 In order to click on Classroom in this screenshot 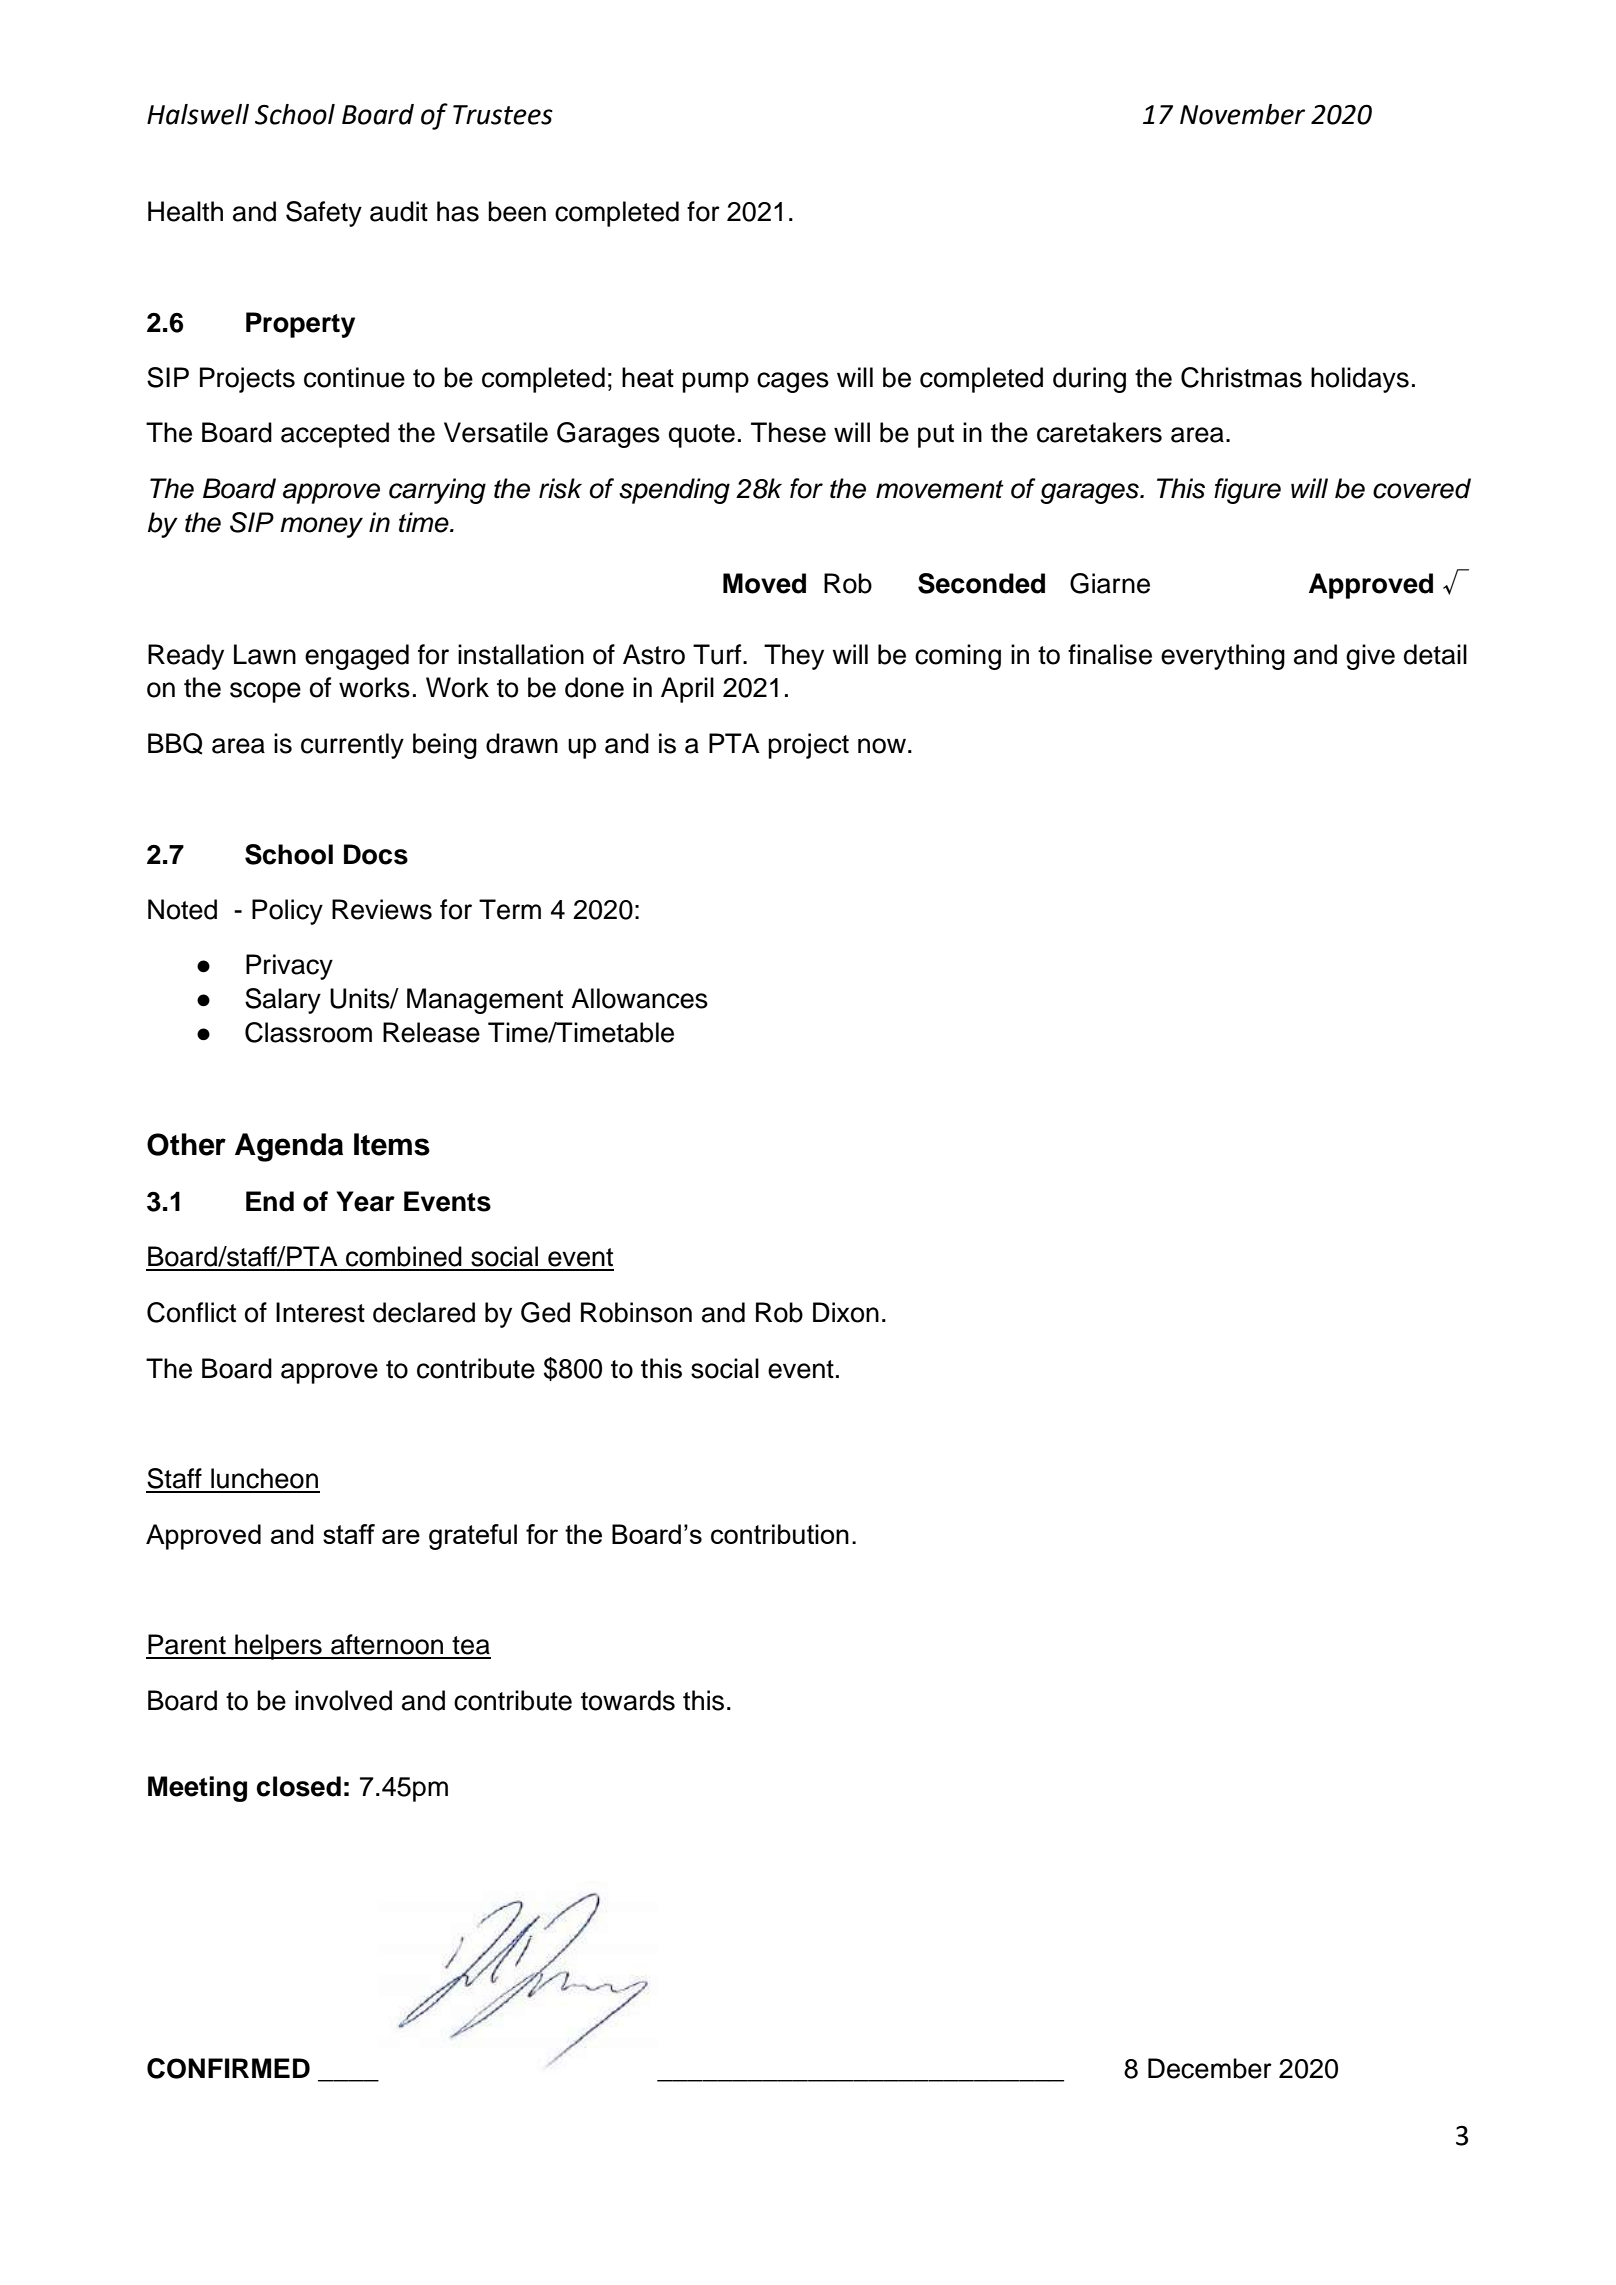, I will do `click(308, 1032)`.
